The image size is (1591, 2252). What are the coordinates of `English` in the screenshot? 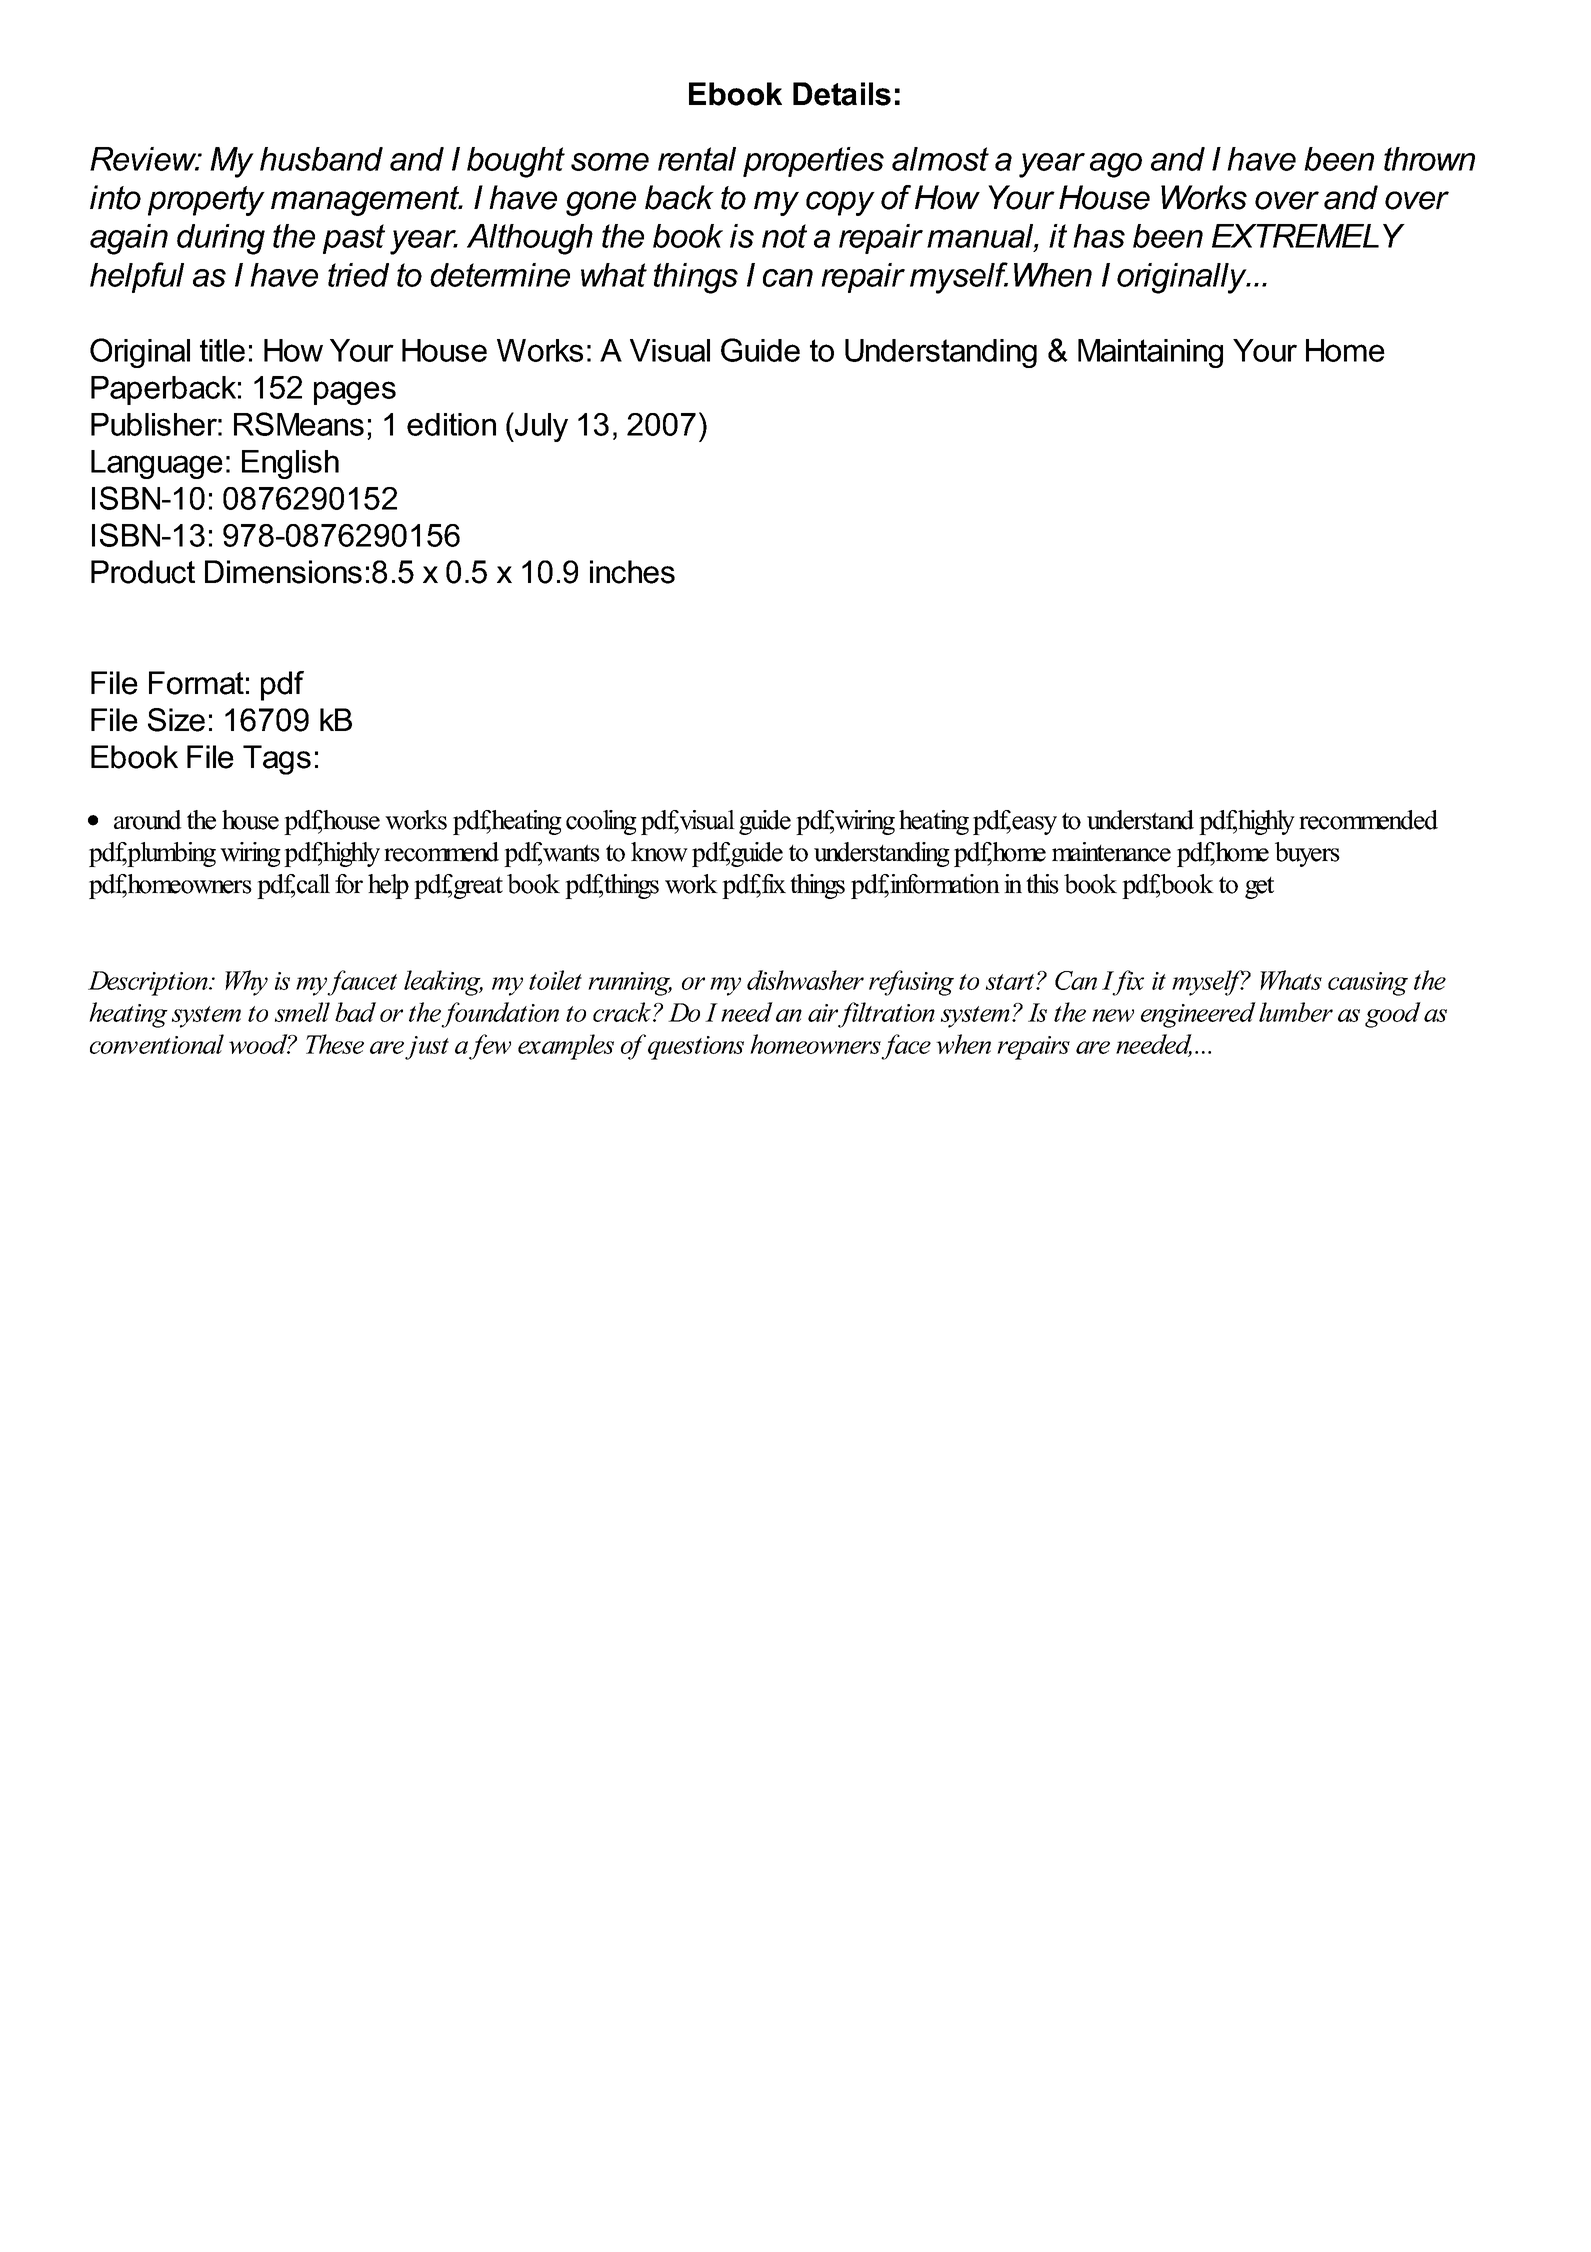 It's located at (290, 464).
